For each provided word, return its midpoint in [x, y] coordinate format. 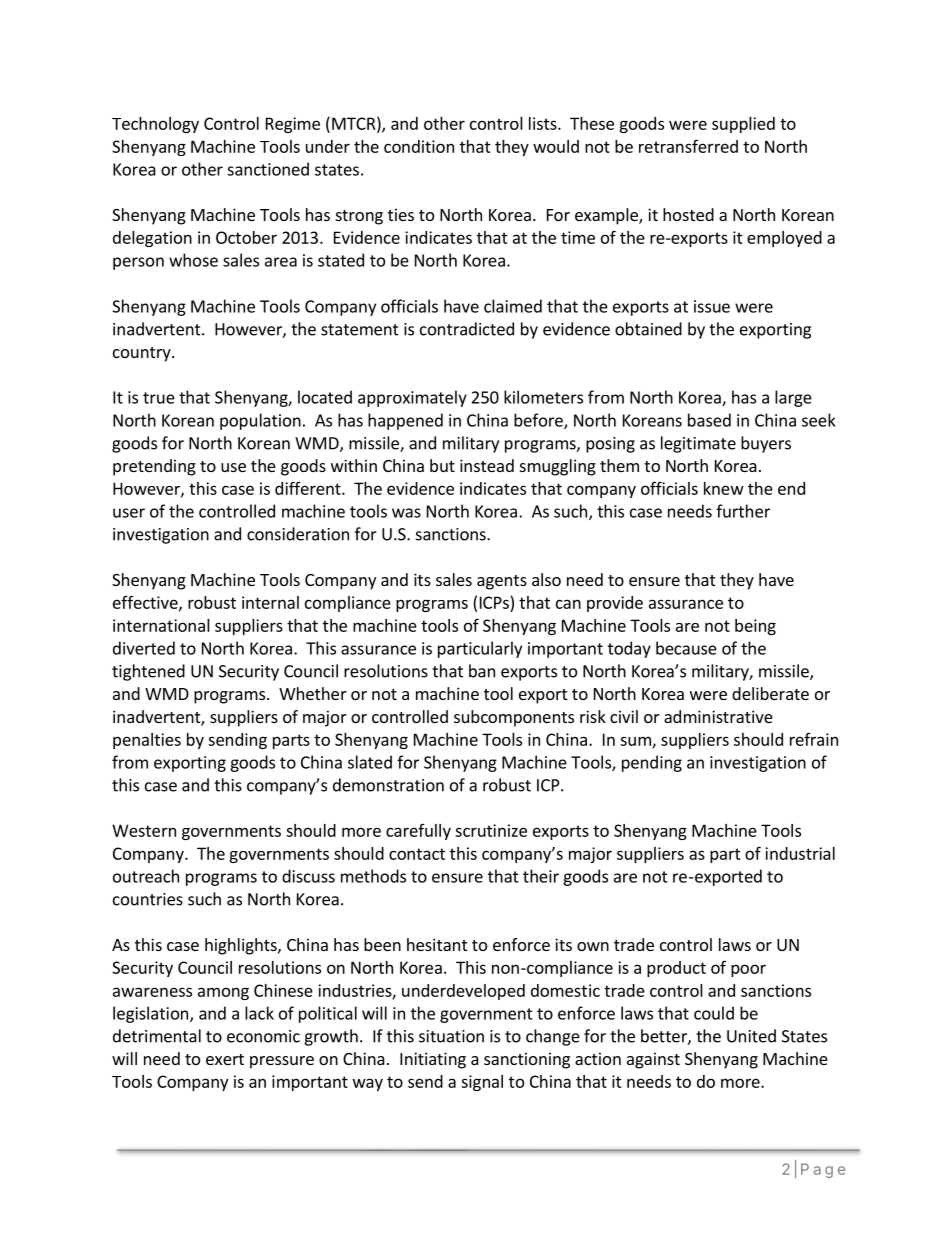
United [751, 1036]
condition [419, 146]
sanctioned [268, 169]
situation [451, 1036]
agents [502, 582]
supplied [743, 125]
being [755, 627]
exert [225, 1059]
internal [270, 602]
